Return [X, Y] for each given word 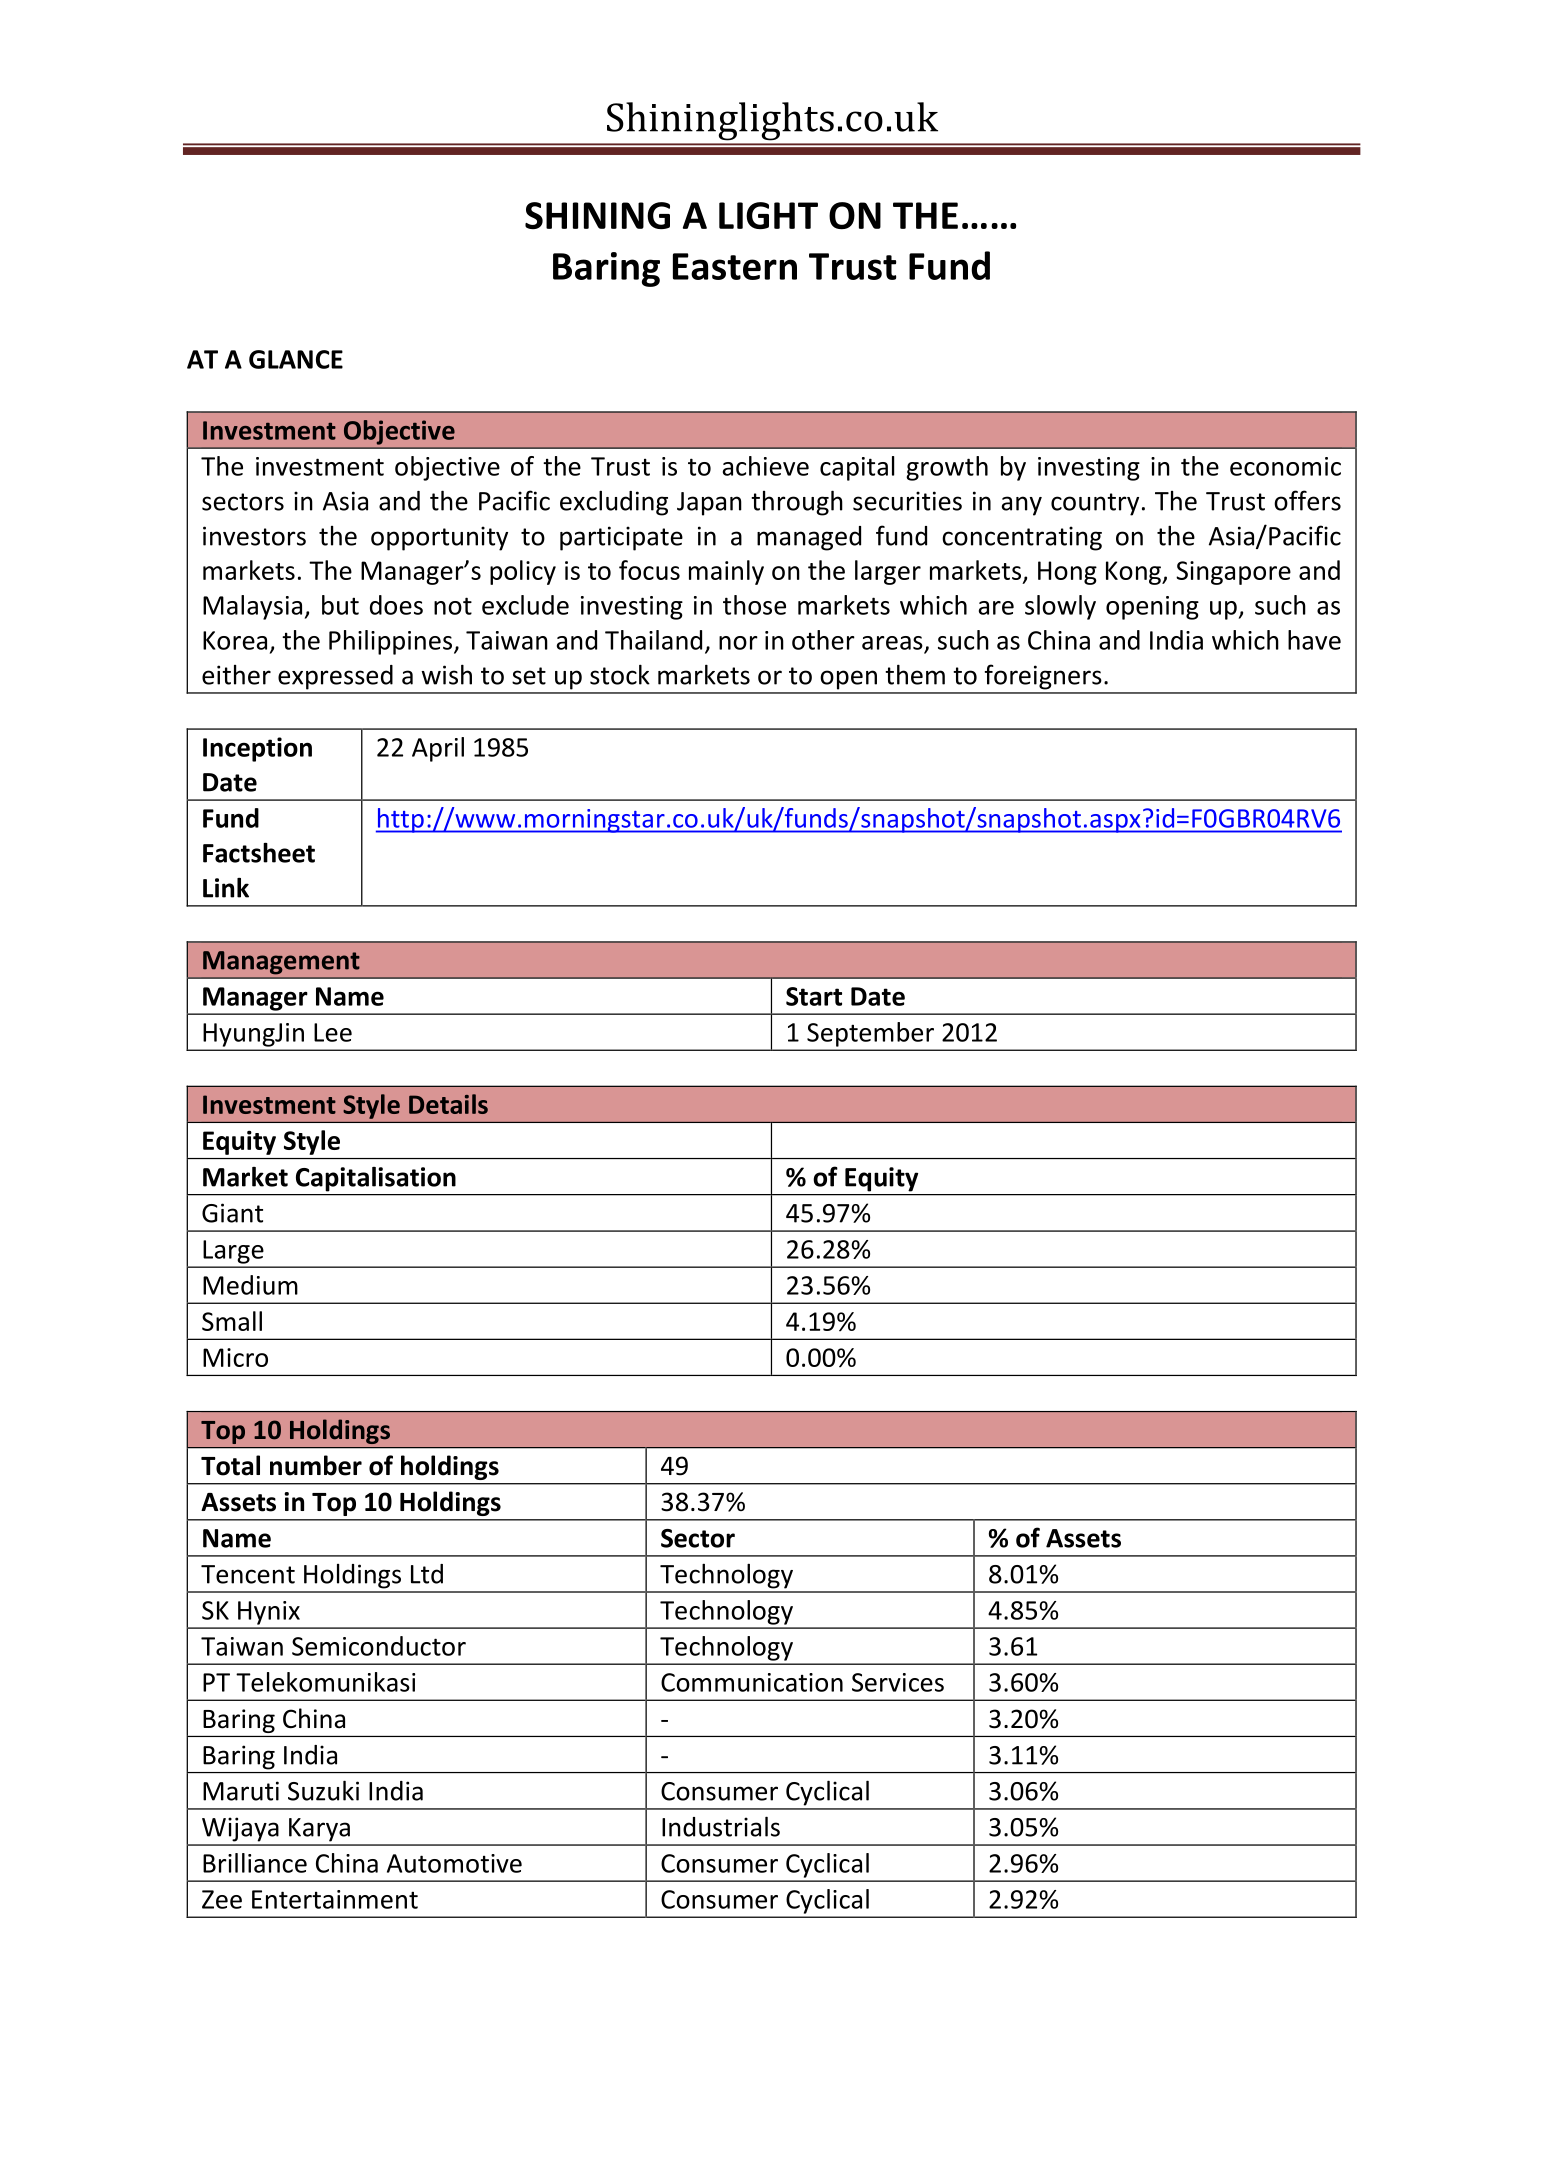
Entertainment [335, 1899]
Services [898, 1682]
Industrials [721, 1826]
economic [1285, 466]
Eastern [735, 266]
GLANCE [296, 359]
